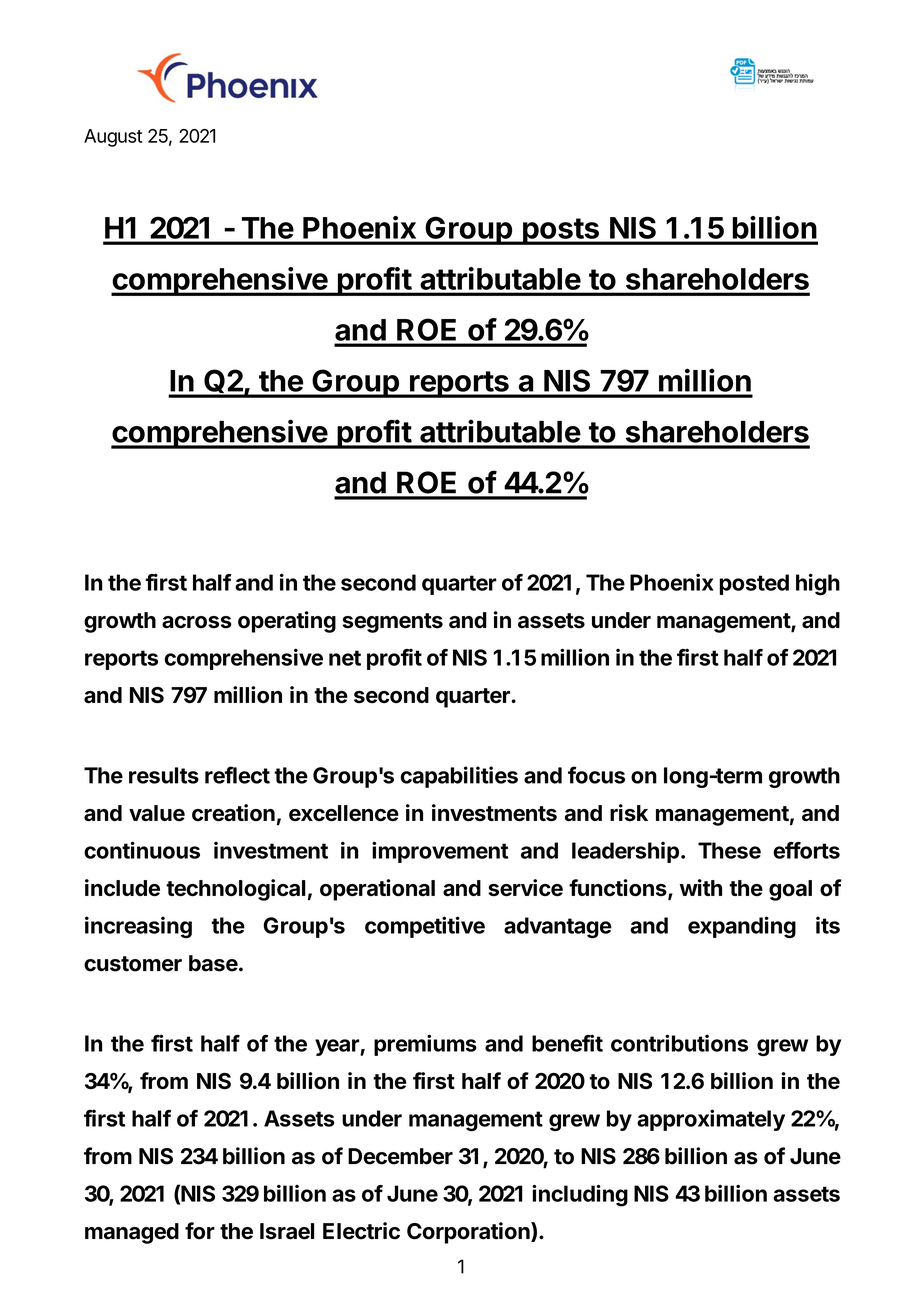  What do you see at coordinates (754, 584) in the image?
I see `posted` at bounding box center [754, 584].
